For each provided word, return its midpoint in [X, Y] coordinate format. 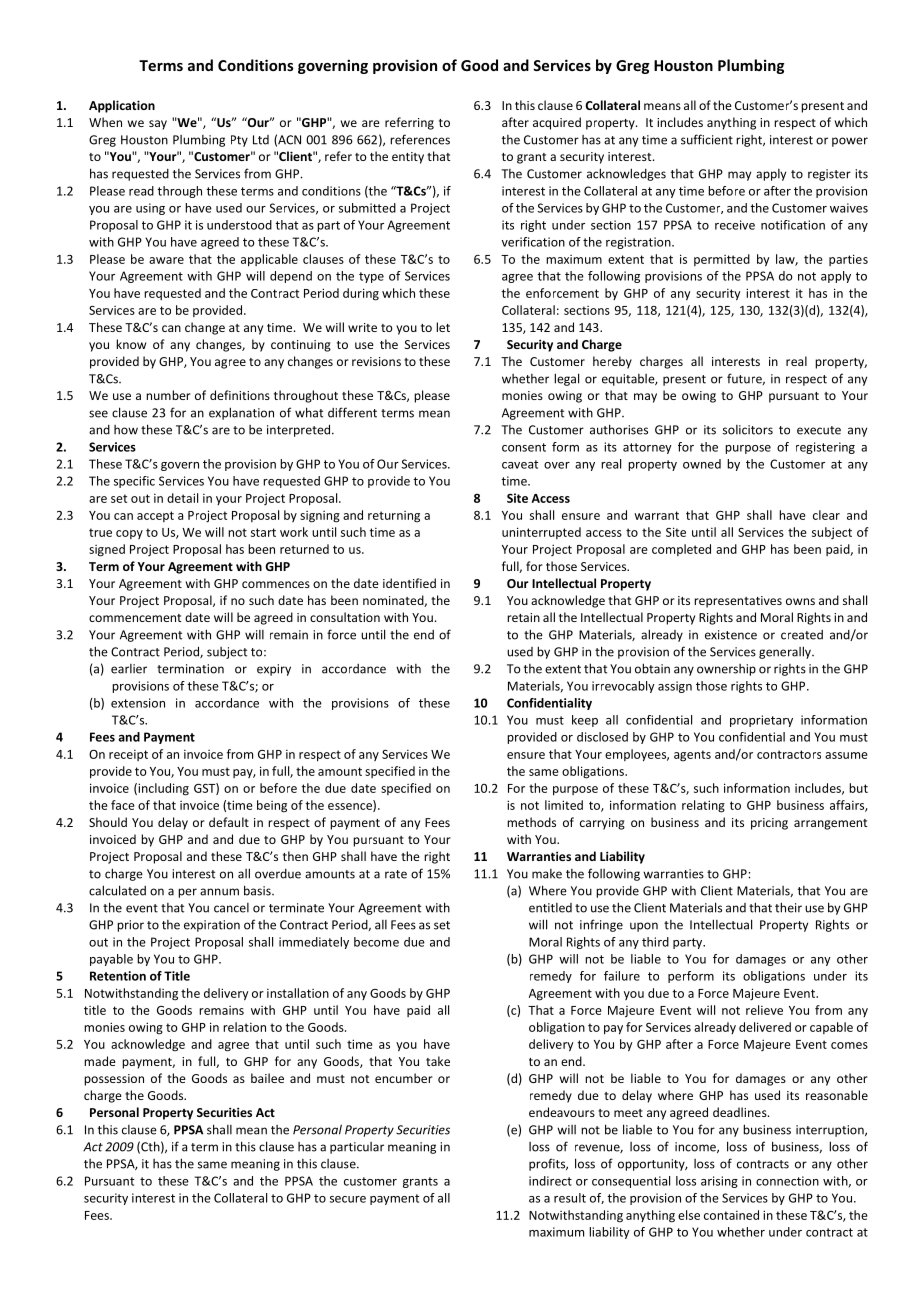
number [168, 395]
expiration [212, 926]
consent [524, 447]
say [158, 125]
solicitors [748, 430]
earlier [129, 669]
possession [114, 1080]
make [547, 874]
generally [786, 652]
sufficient [707, 139]
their [788, 907]
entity [408, 158]
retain [523, 617]
